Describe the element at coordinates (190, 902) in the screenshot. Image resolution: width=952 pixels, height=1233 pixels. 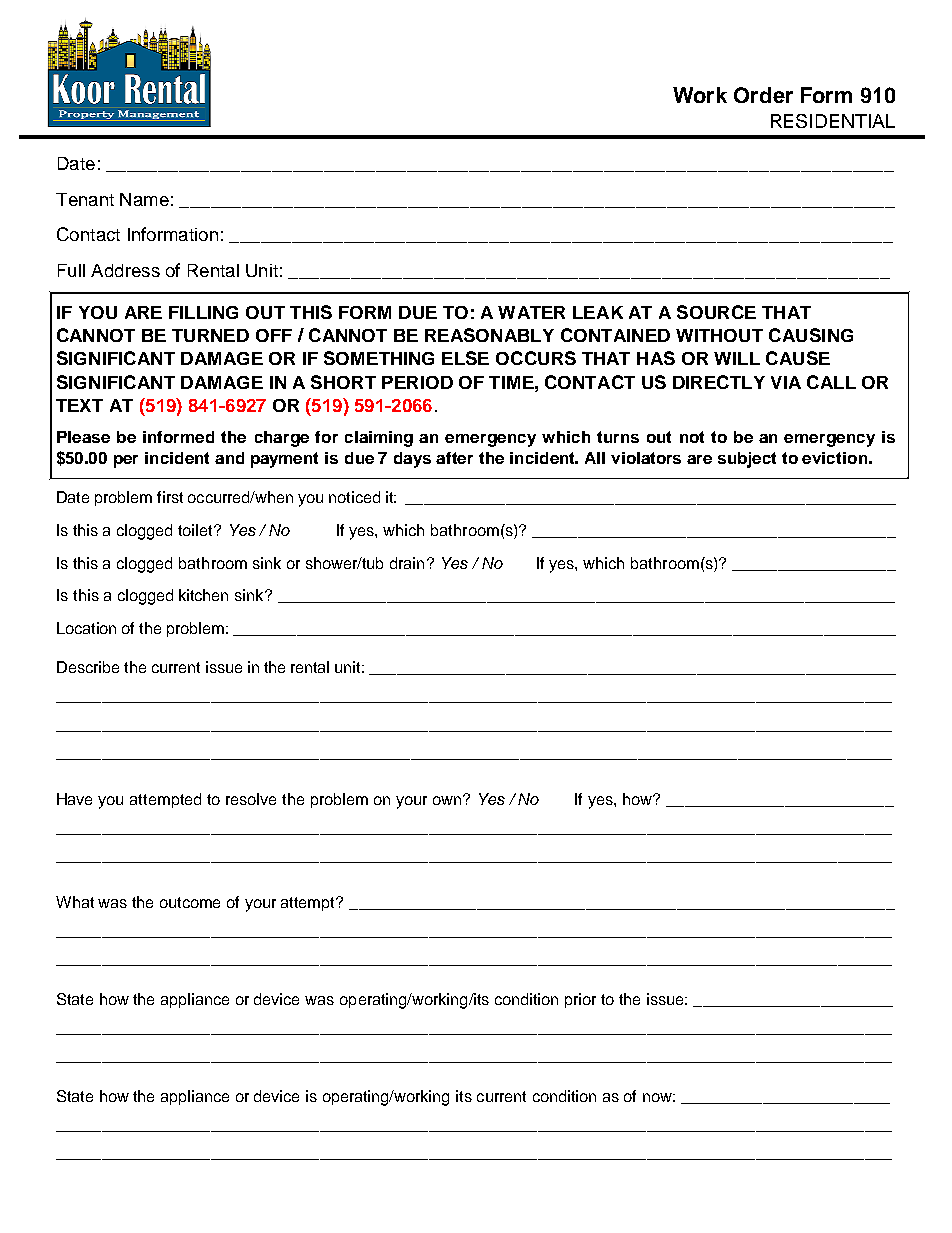
I see `outcome` at that location.
